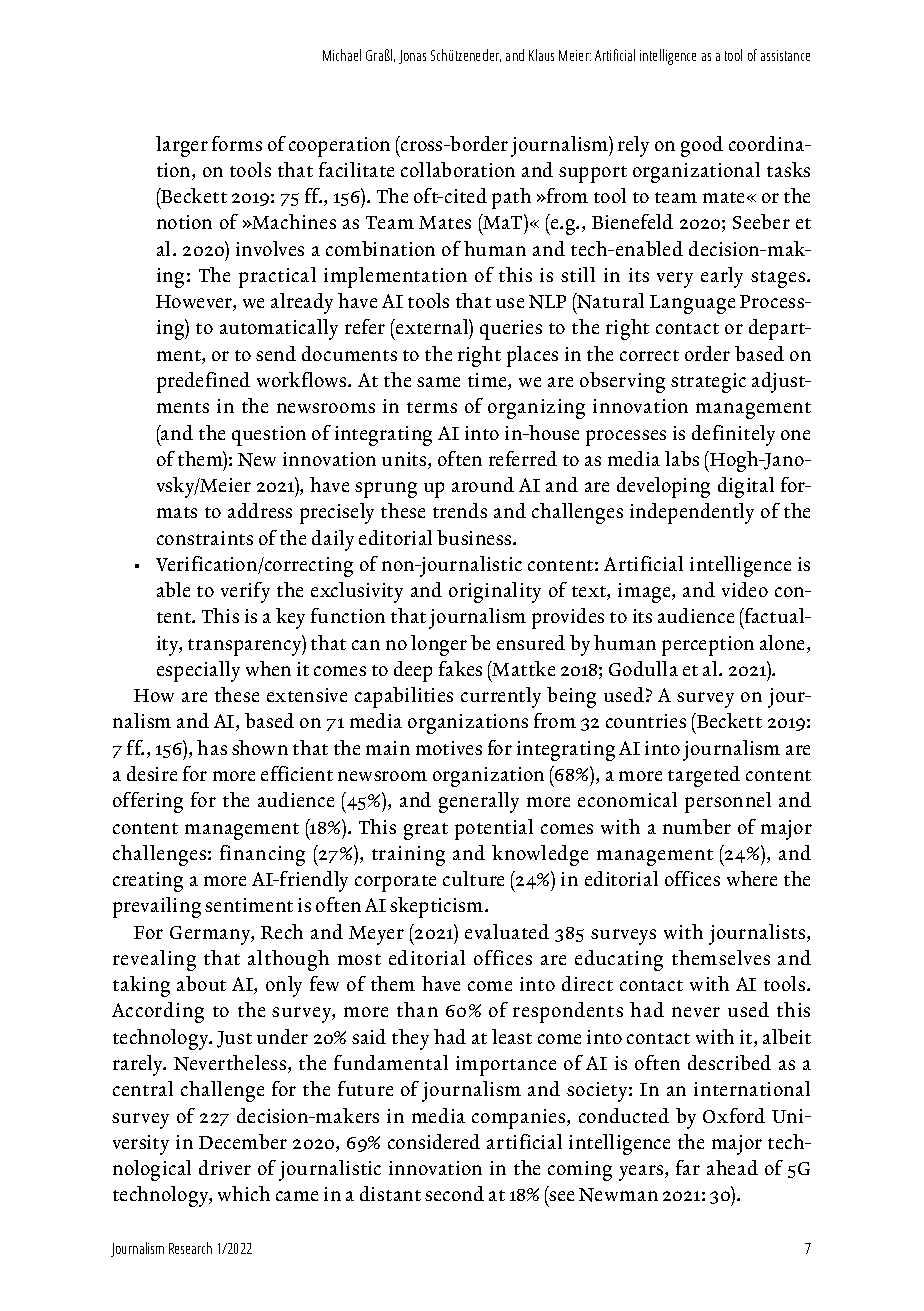 This document has width=924, height=1311. What do you see at coordinates (412, 57) in the document?
I see `Jonas` at bounding box center [412, 57].
